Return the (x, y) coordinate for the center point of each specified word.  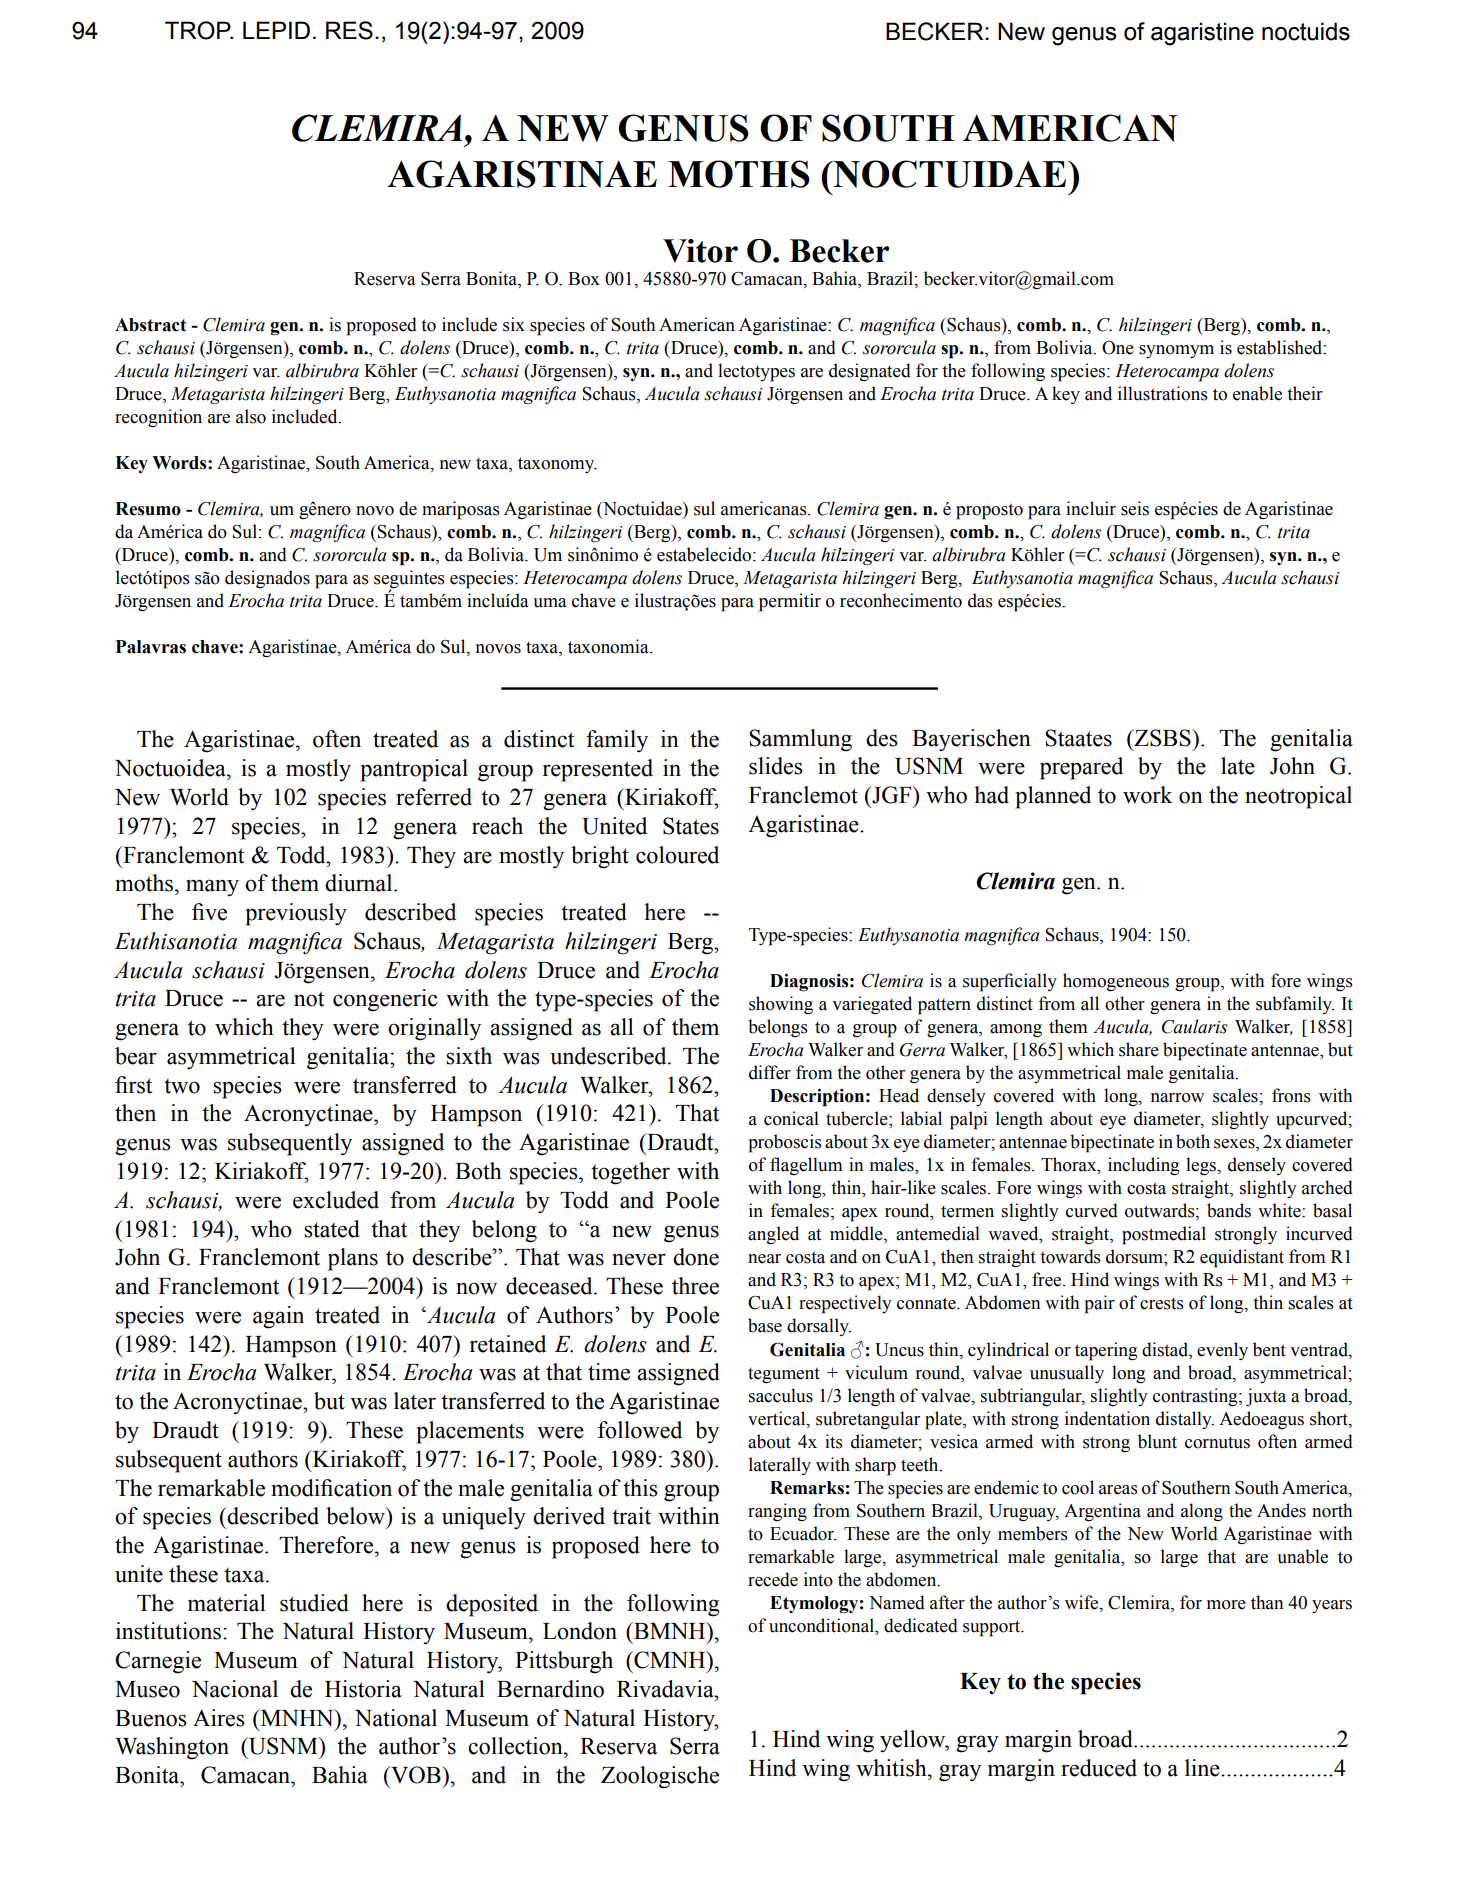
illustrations (1163, 393)
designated (870, 372)
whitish (892, 1768)
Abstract (151, 325)
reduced (1099, 1768)
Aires (219, 1718)
